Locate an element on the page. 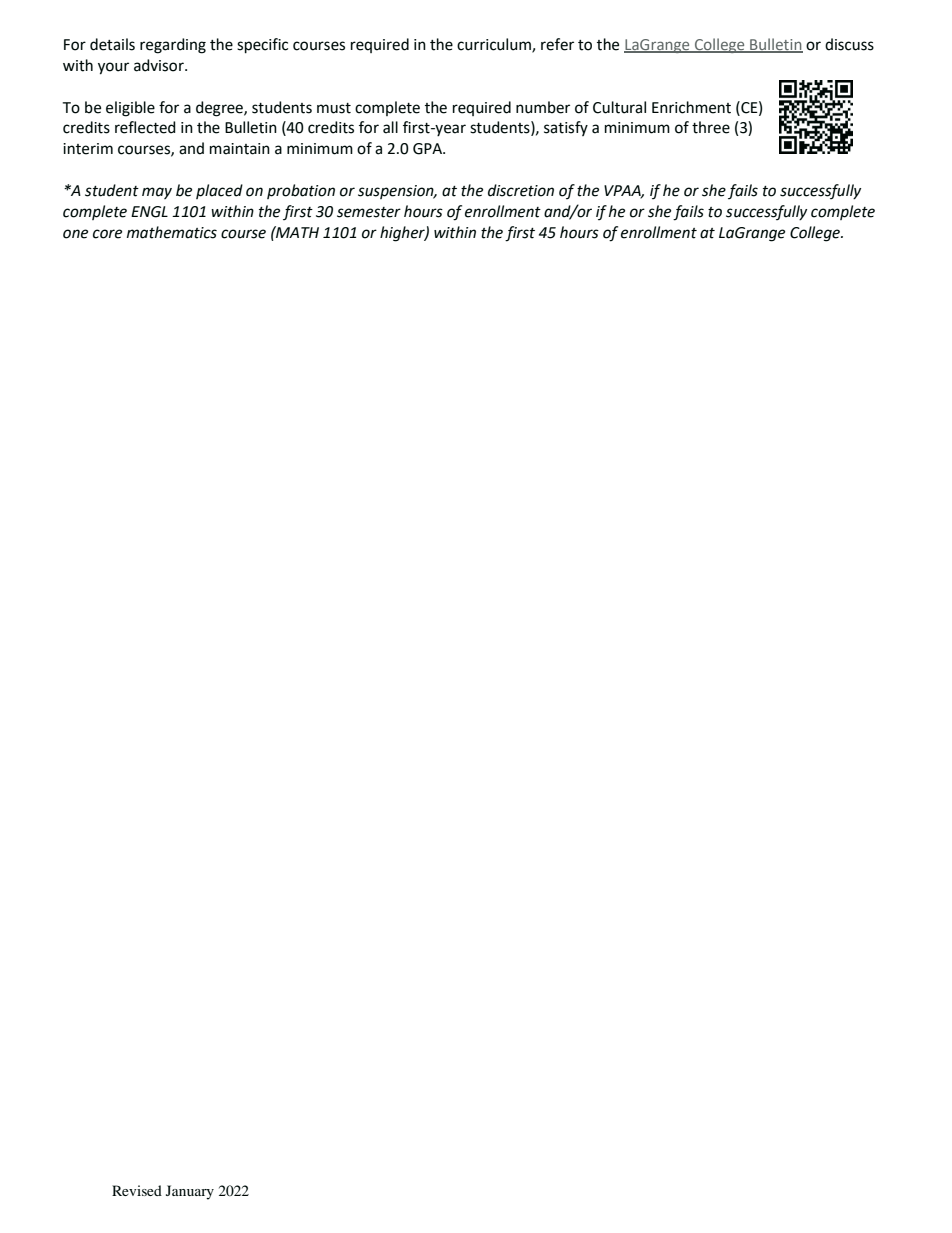  satisfy is located at coordinates (566, 128).
